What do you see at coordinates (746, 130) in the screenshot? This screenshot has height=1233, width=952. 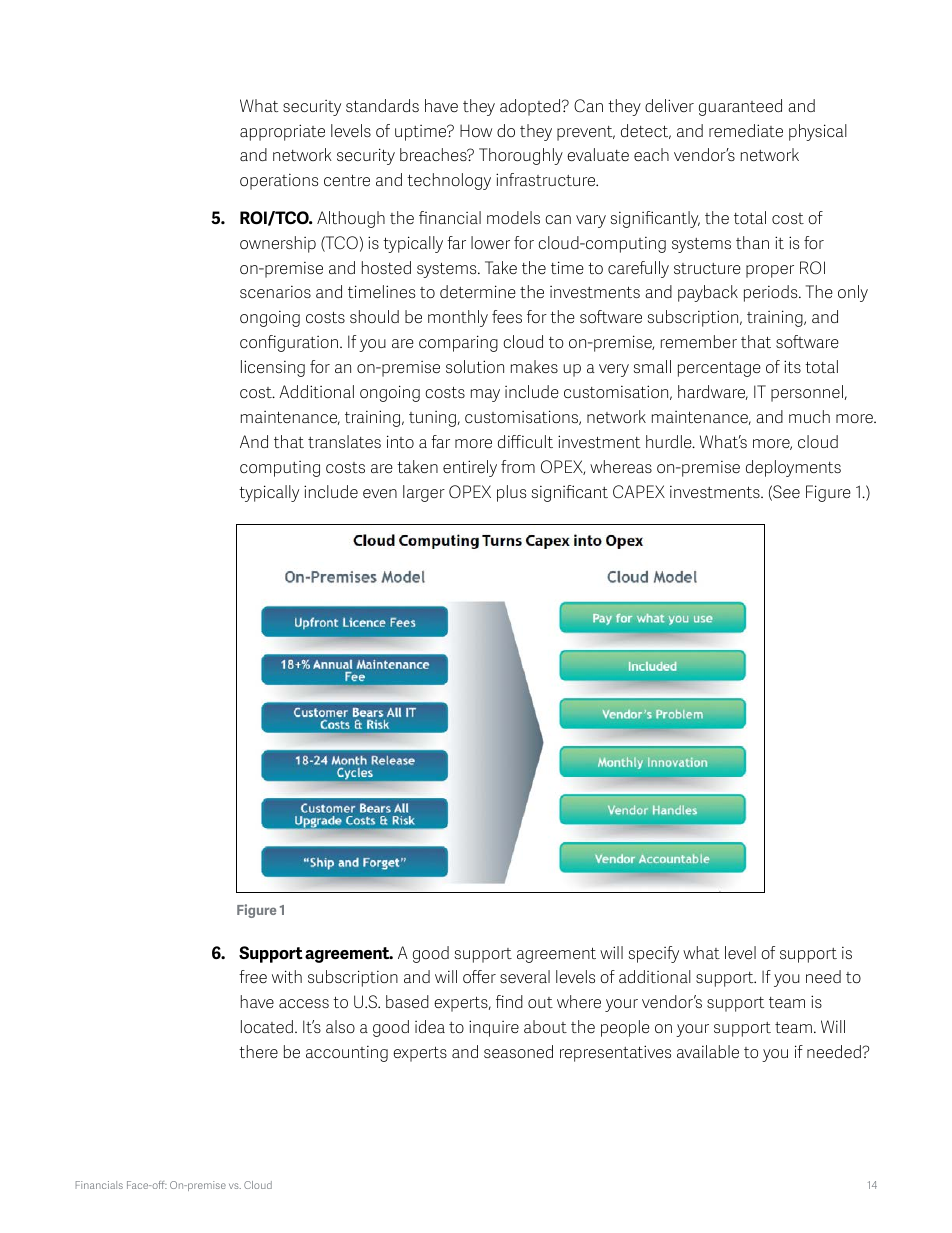 I see `remediate` at bounding box center [746, 130].
